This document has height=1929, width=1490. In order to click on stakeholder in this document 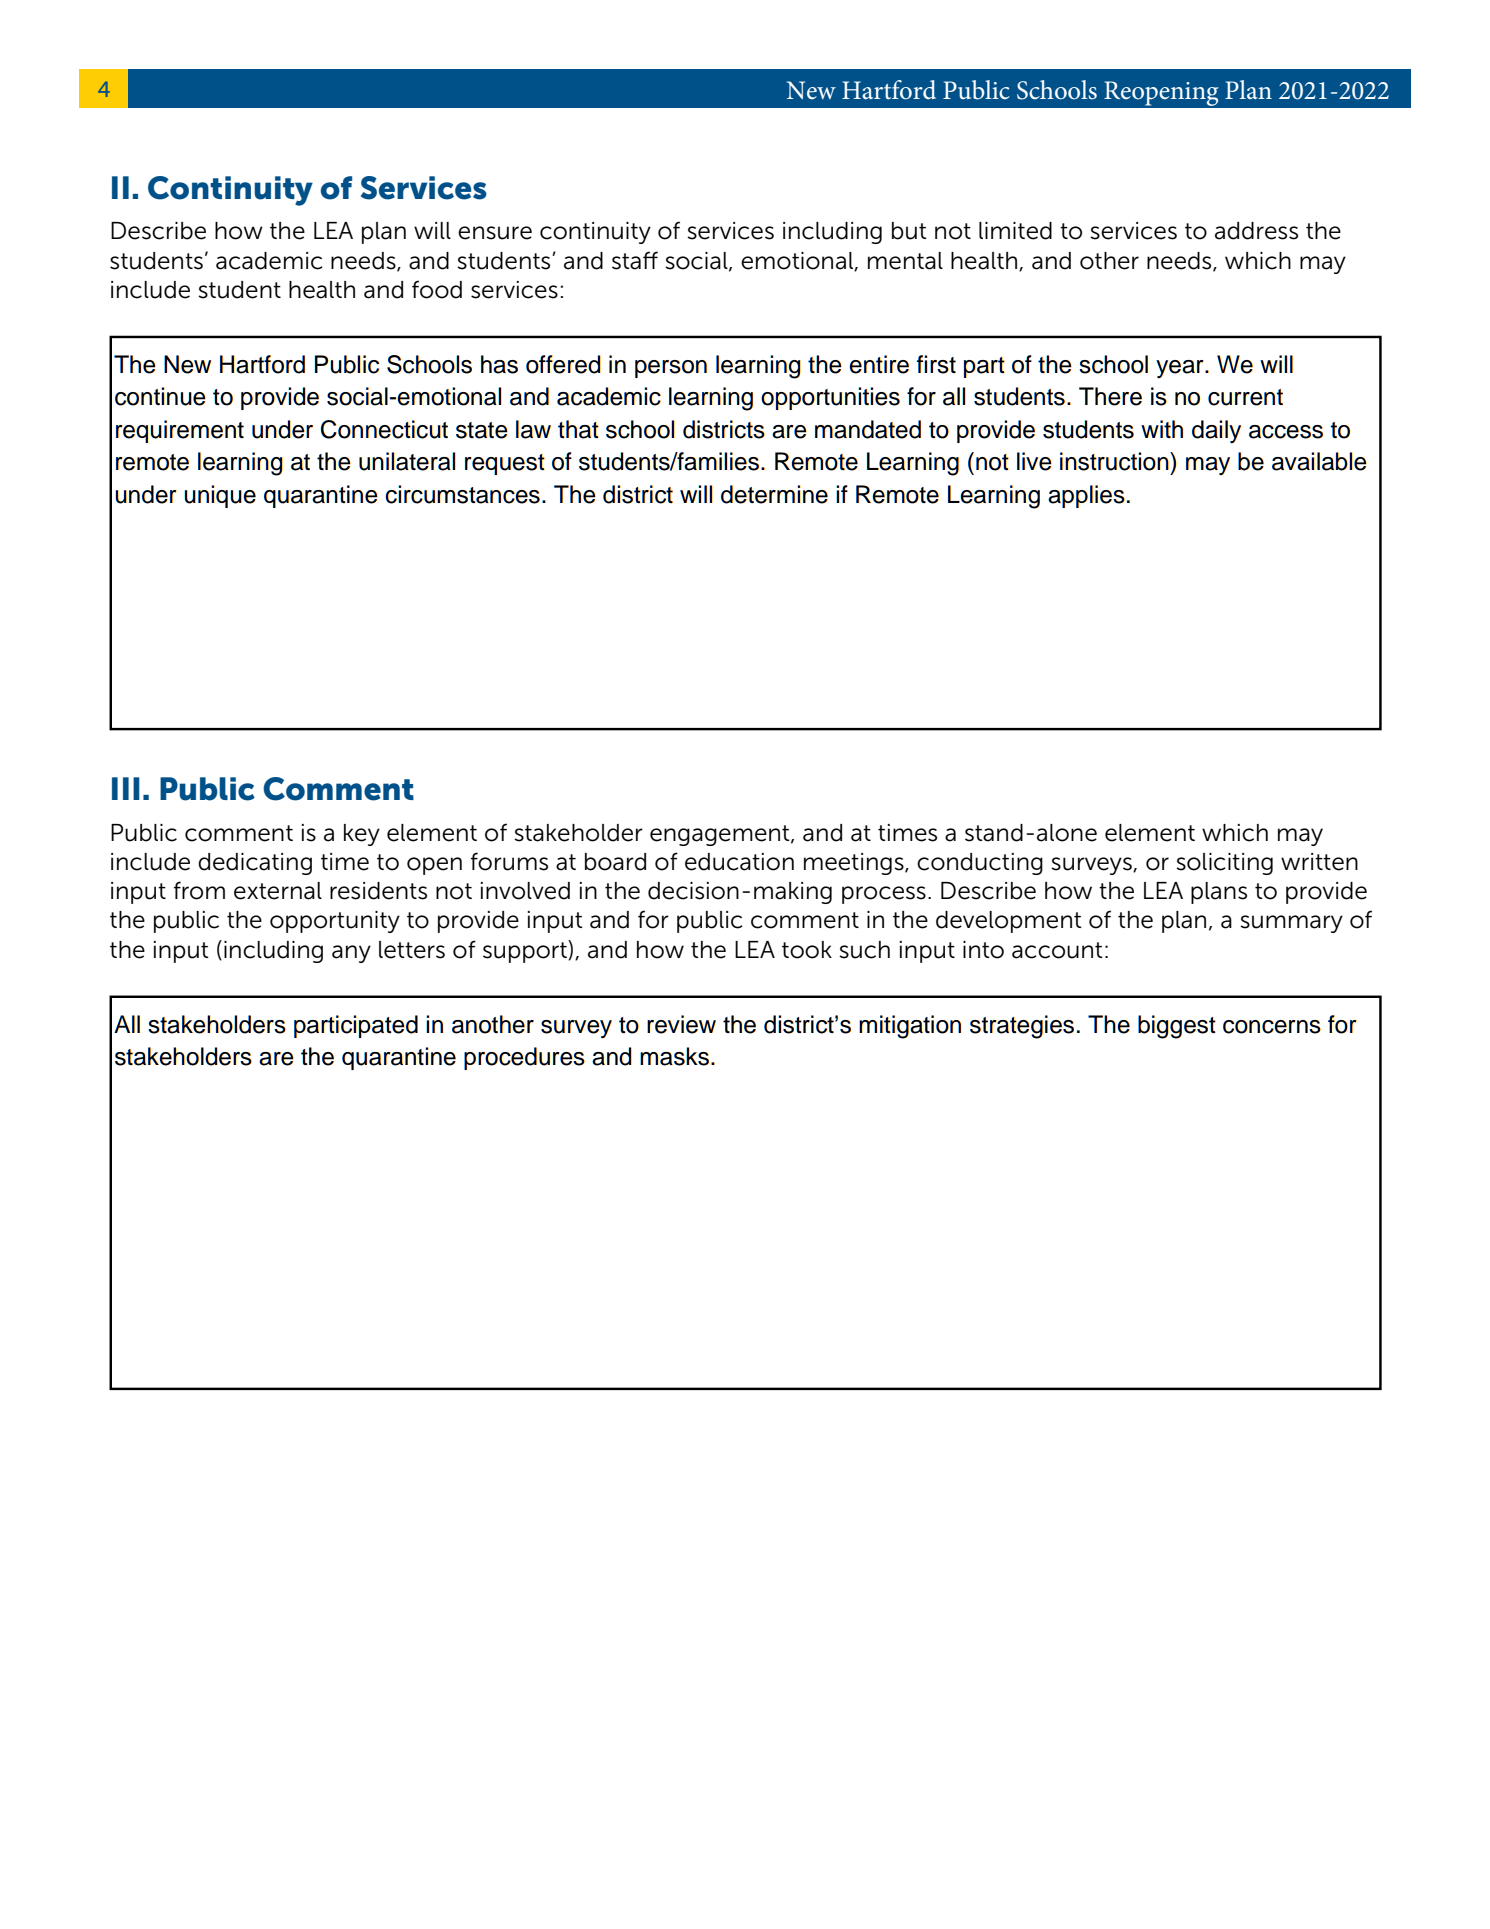, I will do `click(578, 833)`.
